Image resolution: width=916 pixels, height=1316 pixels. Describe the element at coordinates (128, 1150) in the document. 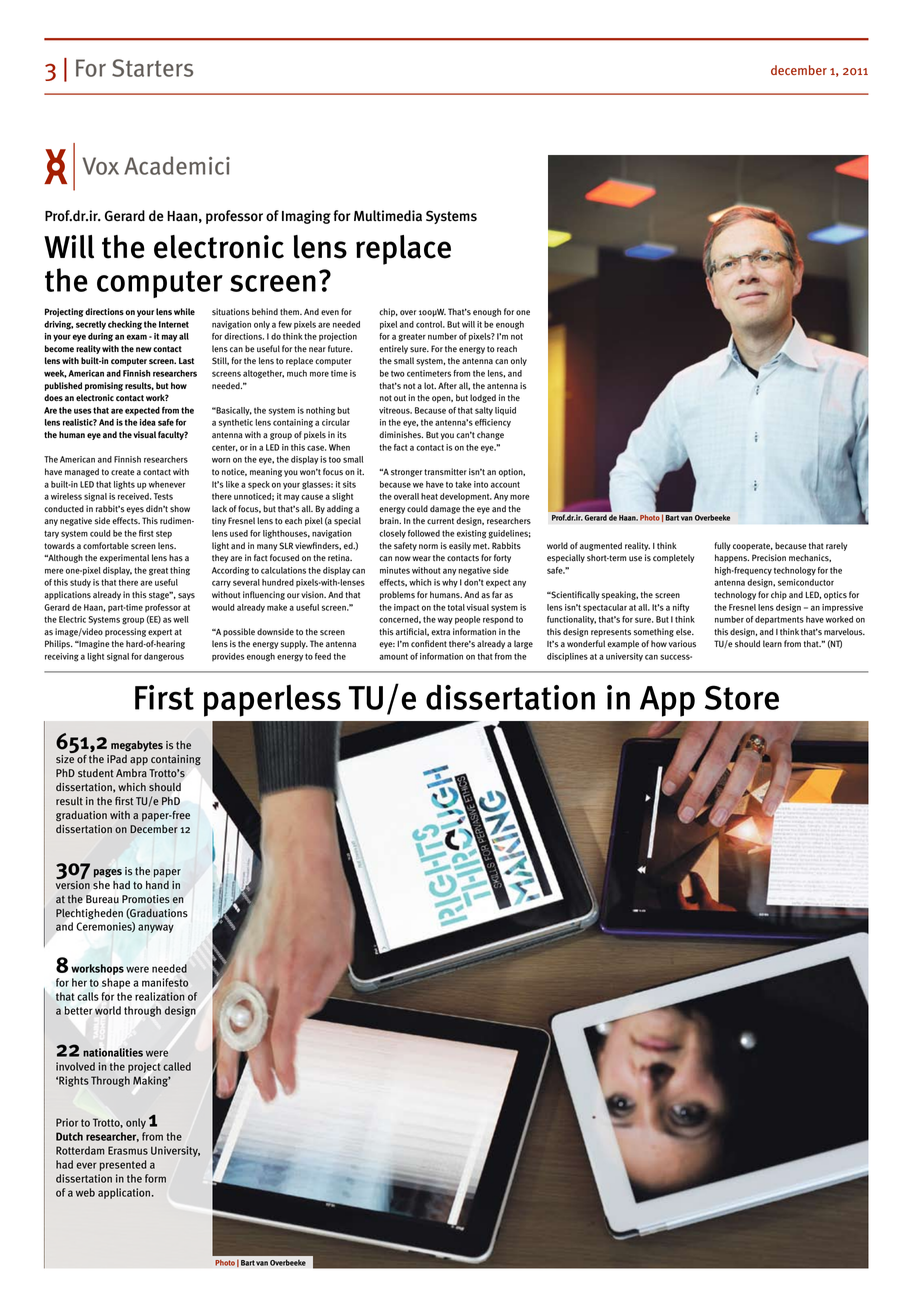

I see `Erasmus` at that location.
